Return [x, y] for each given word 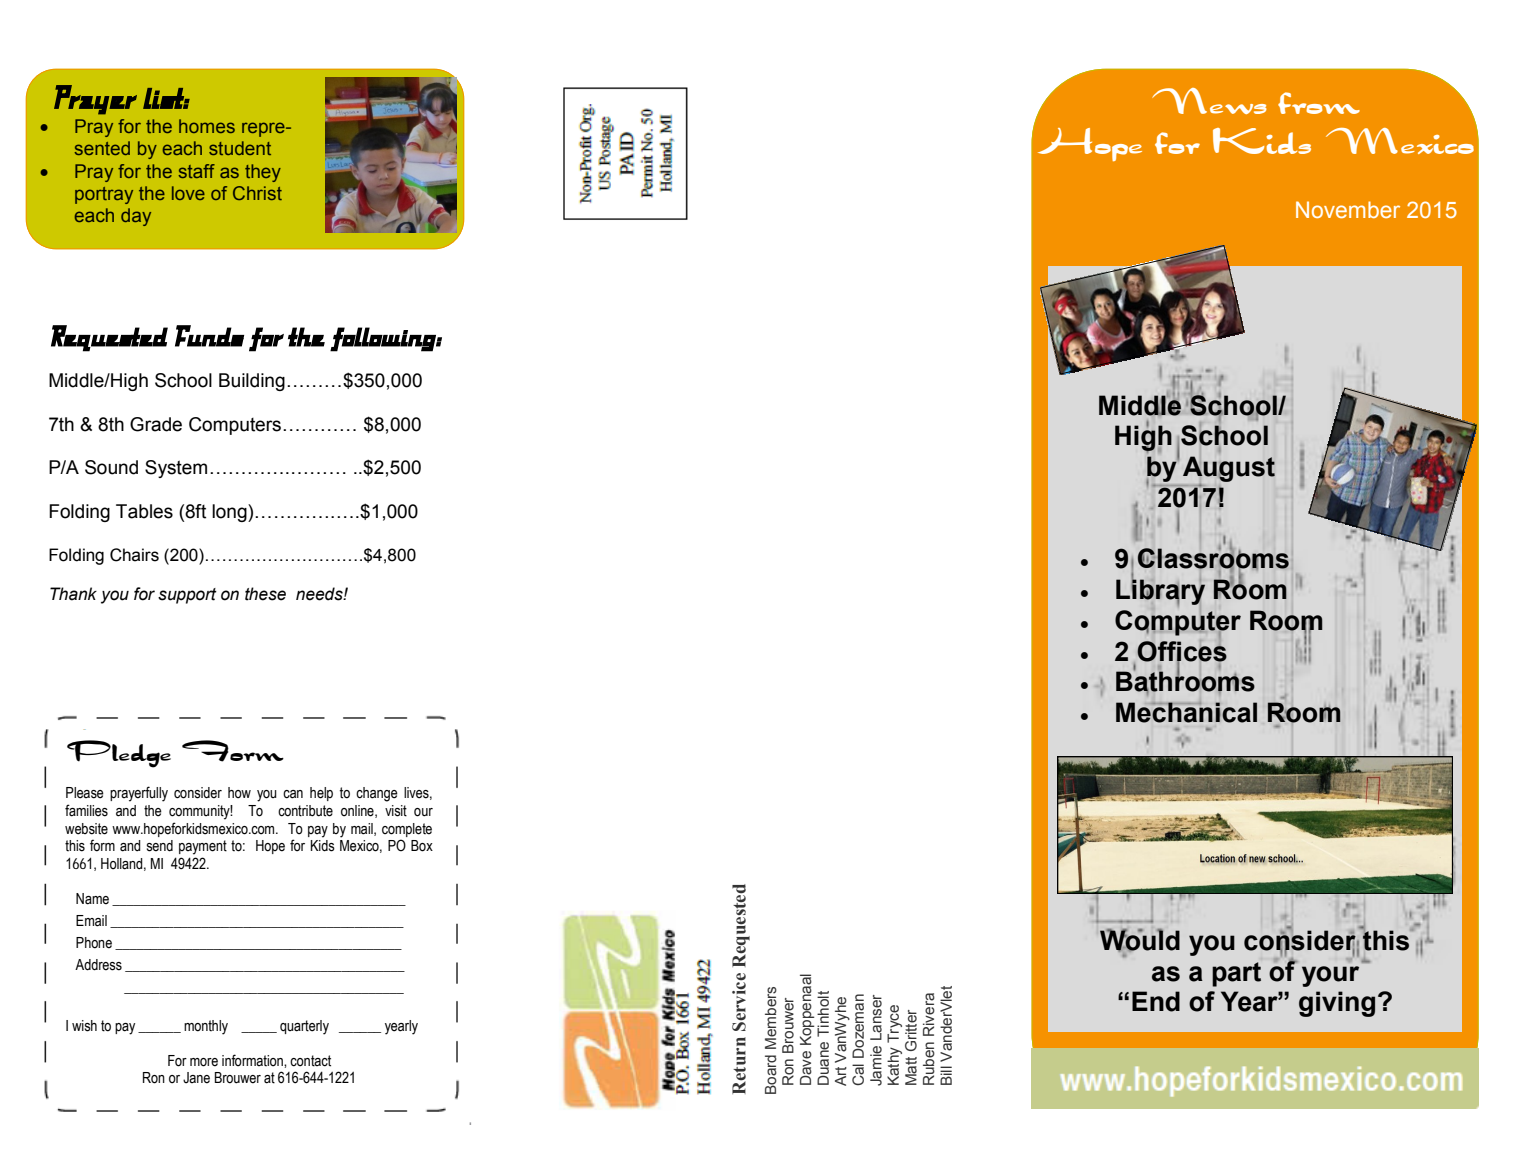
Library [1160, 592]
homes [207, 126]
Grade [156, 424]
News [1209, 101]
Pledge [119, 754]
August [1229, 470]
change [377, 794]
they [263, 173]
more [204, 1062]
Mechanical [1186, 712]
